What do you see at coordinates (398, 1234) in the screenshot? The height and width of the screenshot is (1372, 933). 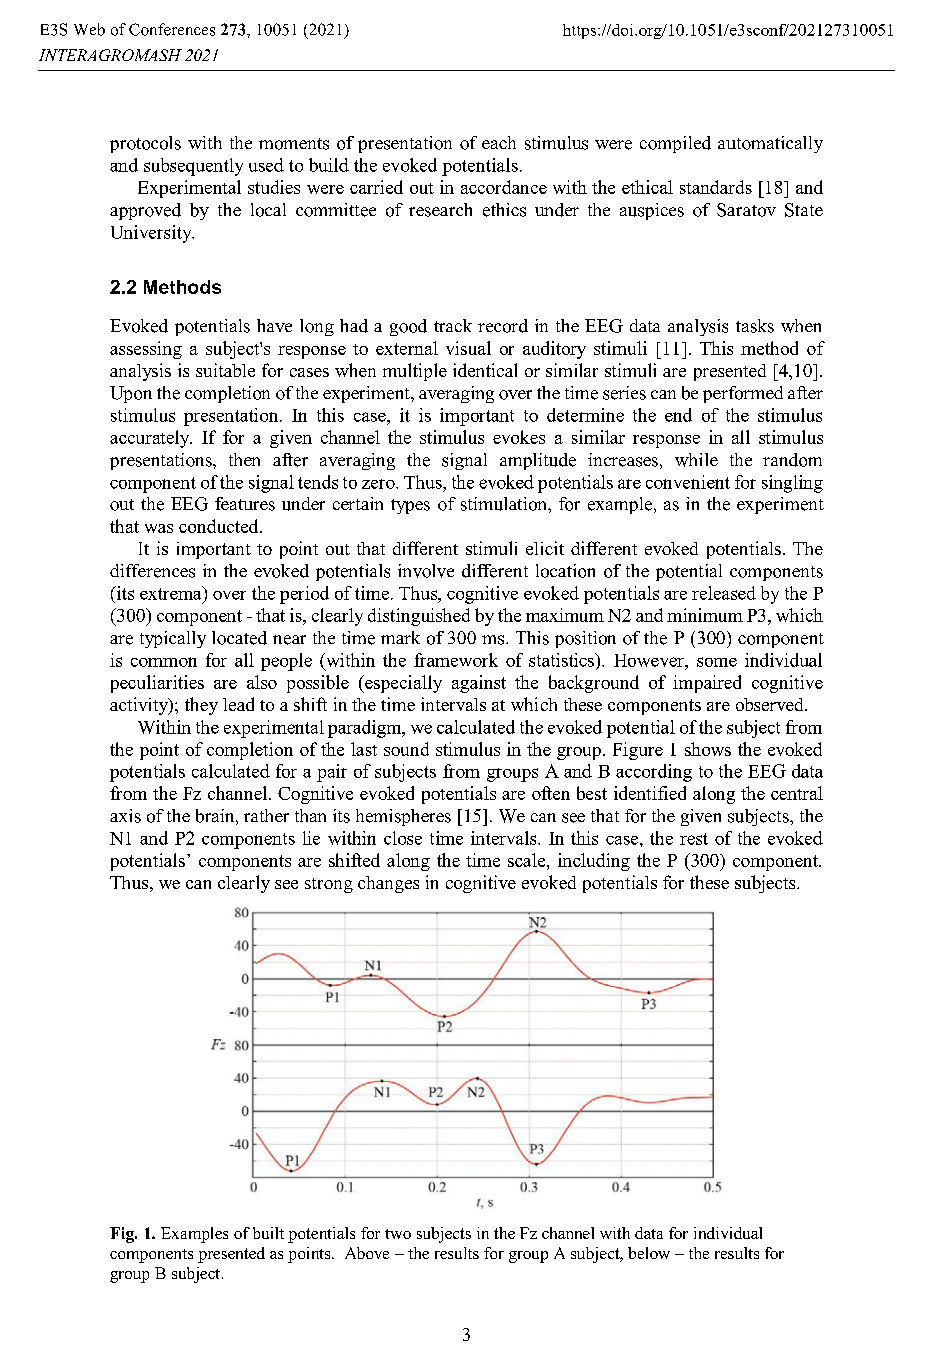 I see `two` at bounding box center [398, 1234].
